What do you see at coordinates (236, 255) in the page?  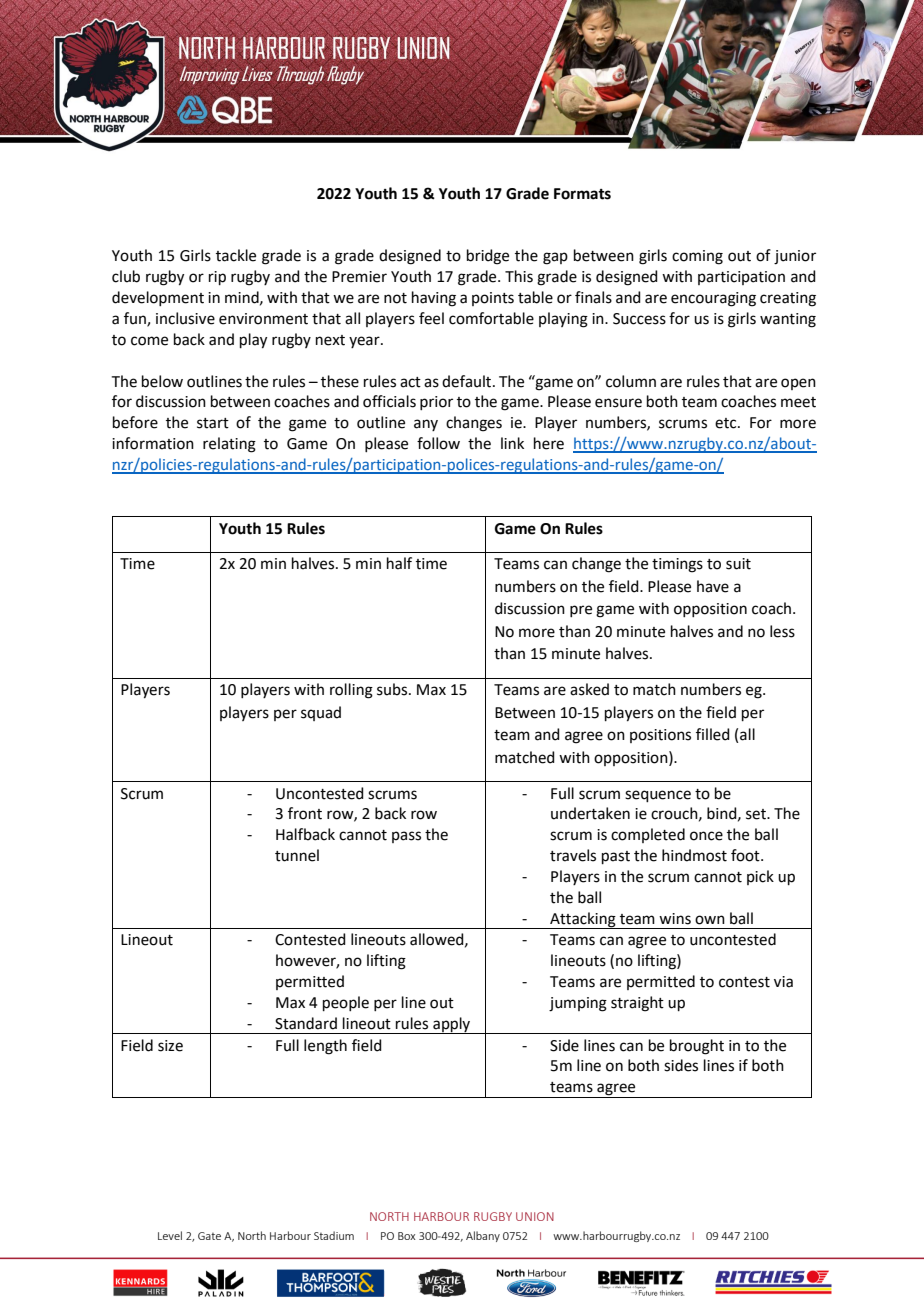 I see `tackle` at bounding box center [236, 255].
